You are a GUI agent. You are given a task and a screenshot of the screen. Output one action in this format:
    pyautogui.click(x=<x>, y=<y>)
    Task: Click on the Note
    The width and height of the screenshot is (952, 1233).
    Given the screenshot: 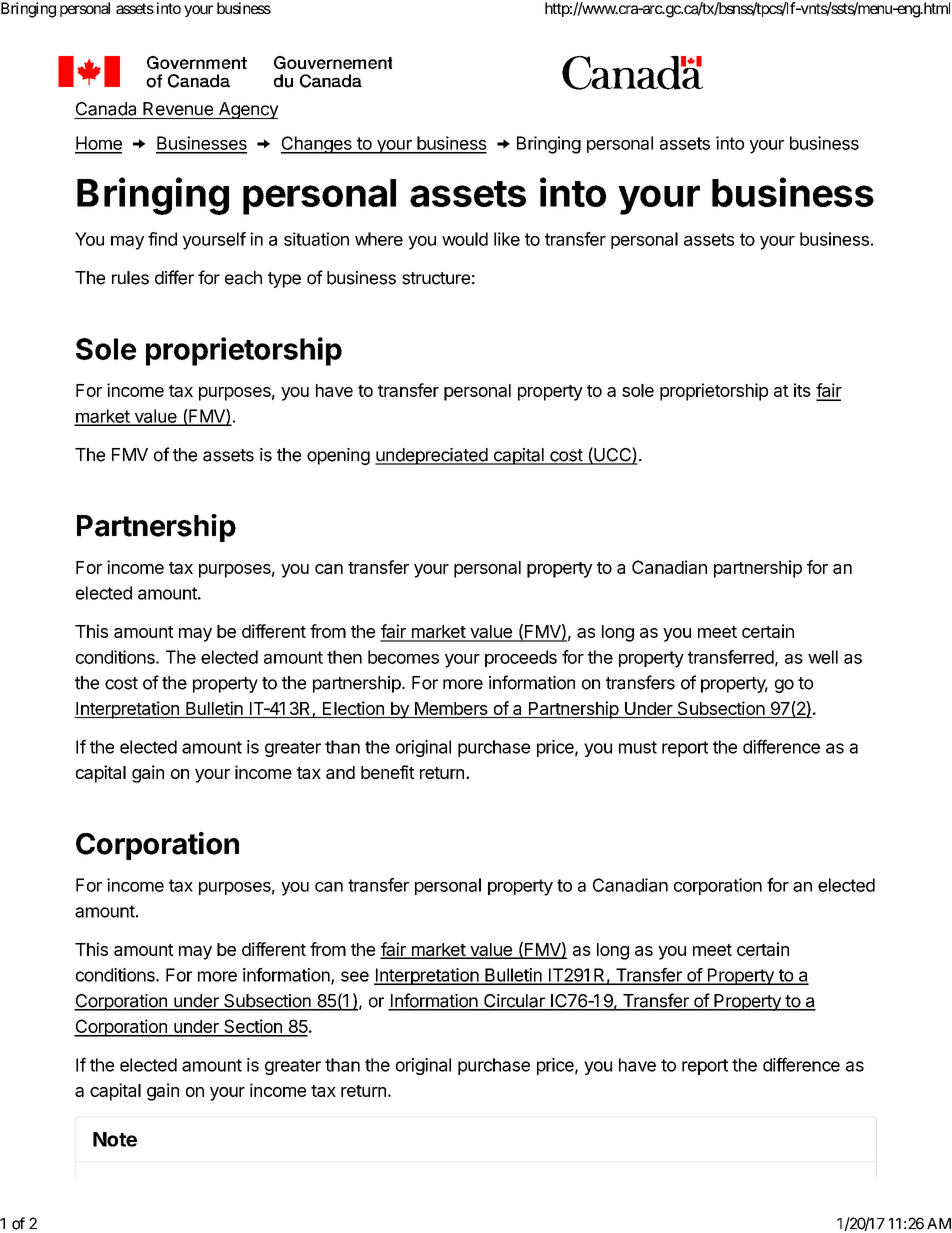 What is the action you would take?
    pyautogui.click(x=115, y=1139)
